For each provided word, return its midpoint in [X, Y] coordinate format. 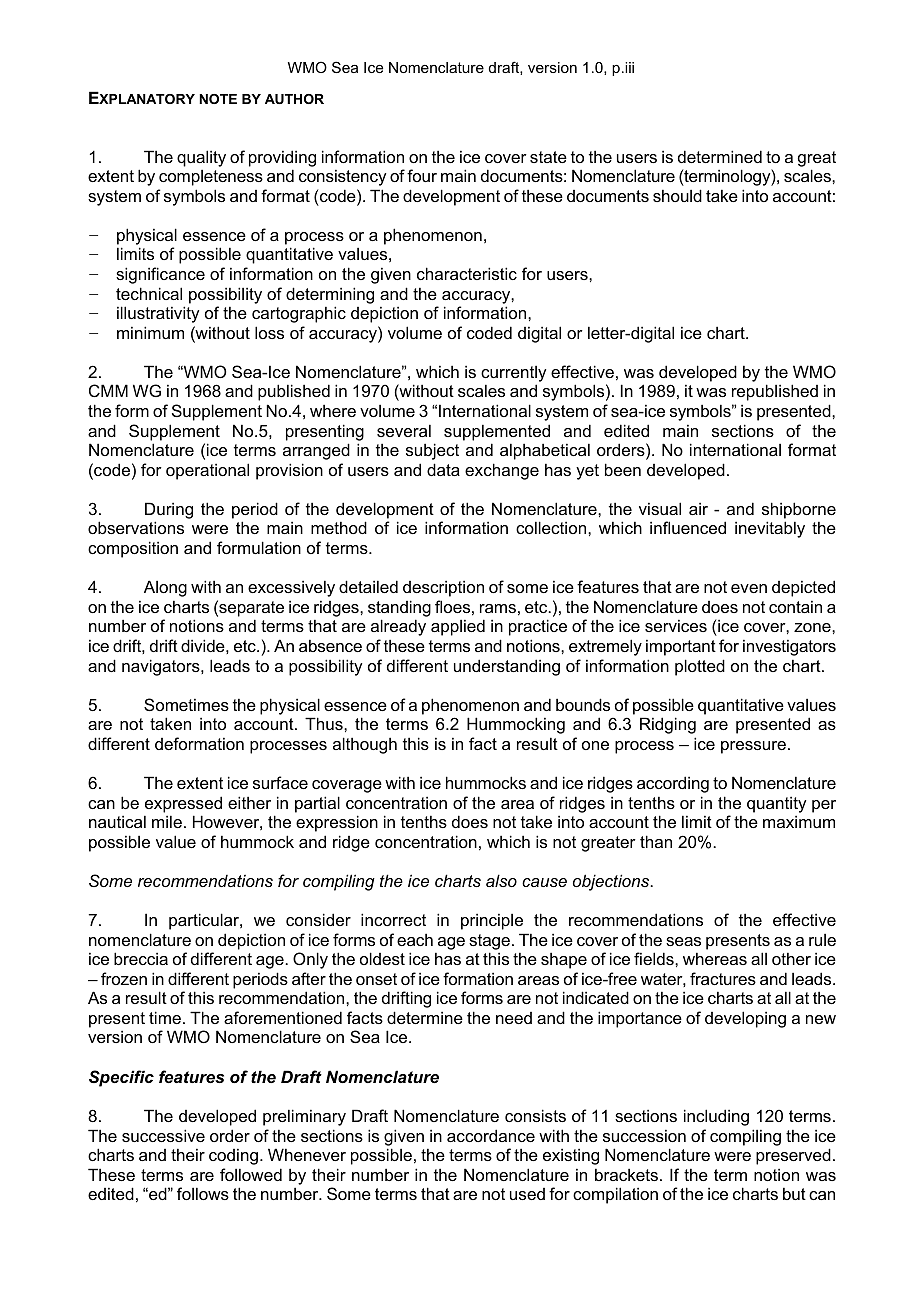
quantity [776, 804]
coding [233, 1156]
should [677, 195]
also [501, 880]
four [422, 175]
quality [201, 158]
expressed [183, 804]
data [443, 469]
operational [207, 471]
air [698, 508]
